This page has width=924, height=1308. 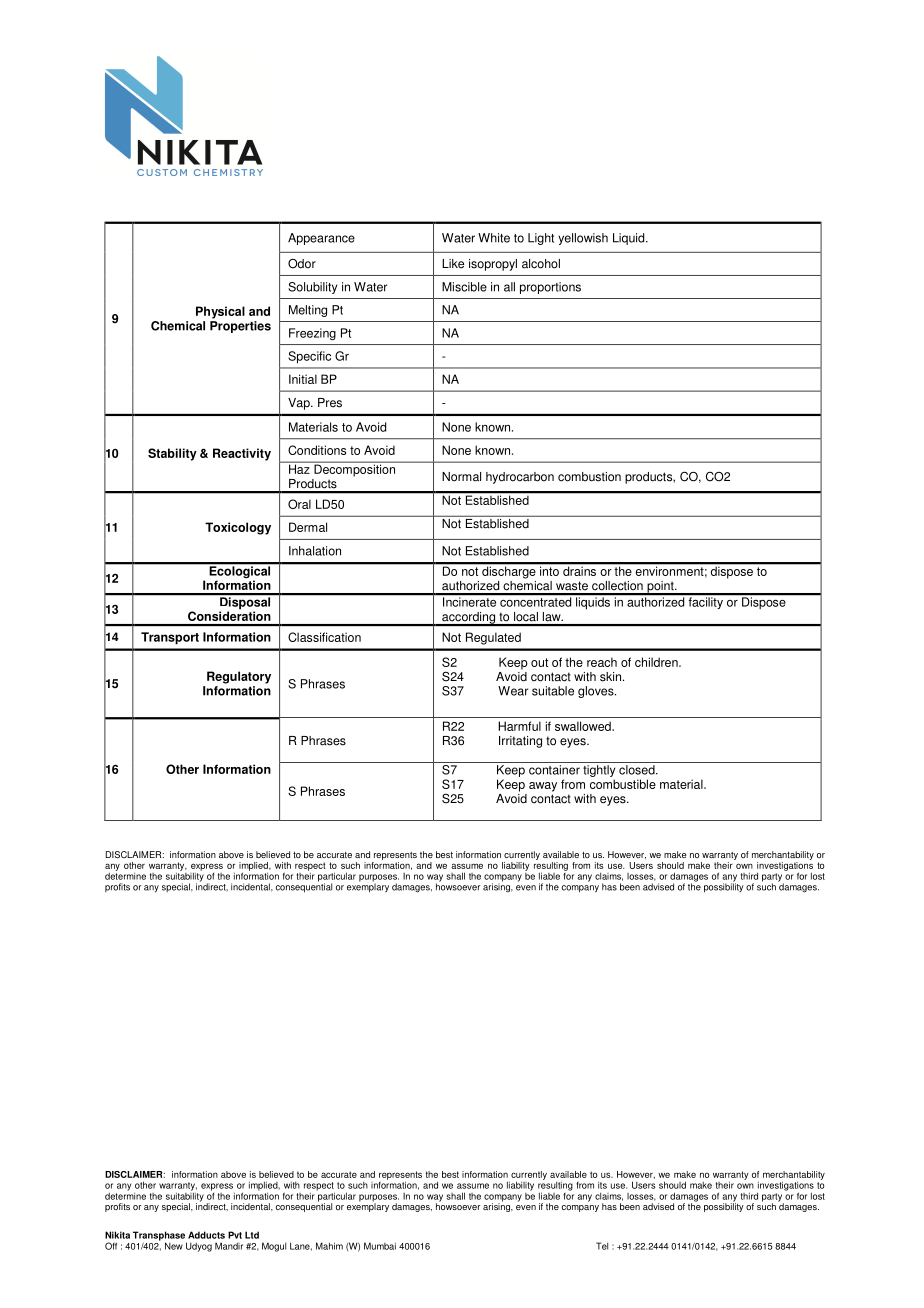 I want to click on New, so click(x=174, y=1246).
